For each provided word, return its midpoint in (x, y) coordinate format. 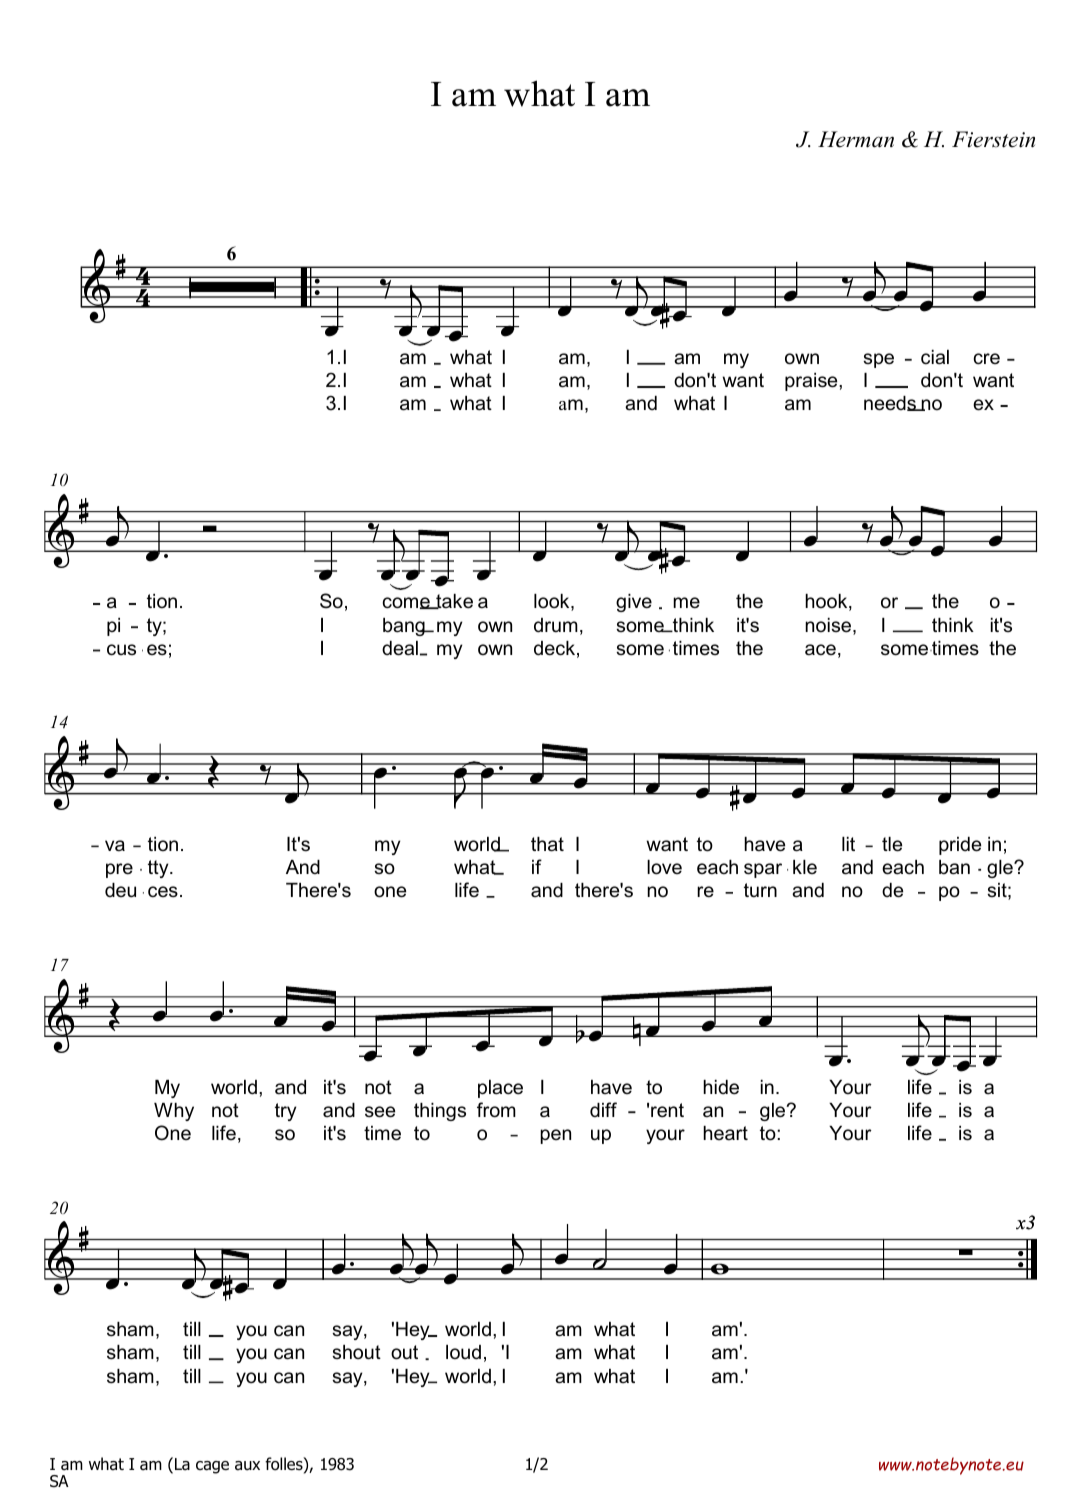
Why (174, 1112)
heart (725, 1133)
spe (878, 360)
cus (121, 650)
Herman (856, 139)
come (407, 603)
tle (892, 844)
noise (829, 626)
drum (556, 625)
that (547, 844)
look (553, 602)
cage (212, 1467)
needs (891, 403)
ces (163, 892)
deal (400, 648)
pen (555, 1136)
